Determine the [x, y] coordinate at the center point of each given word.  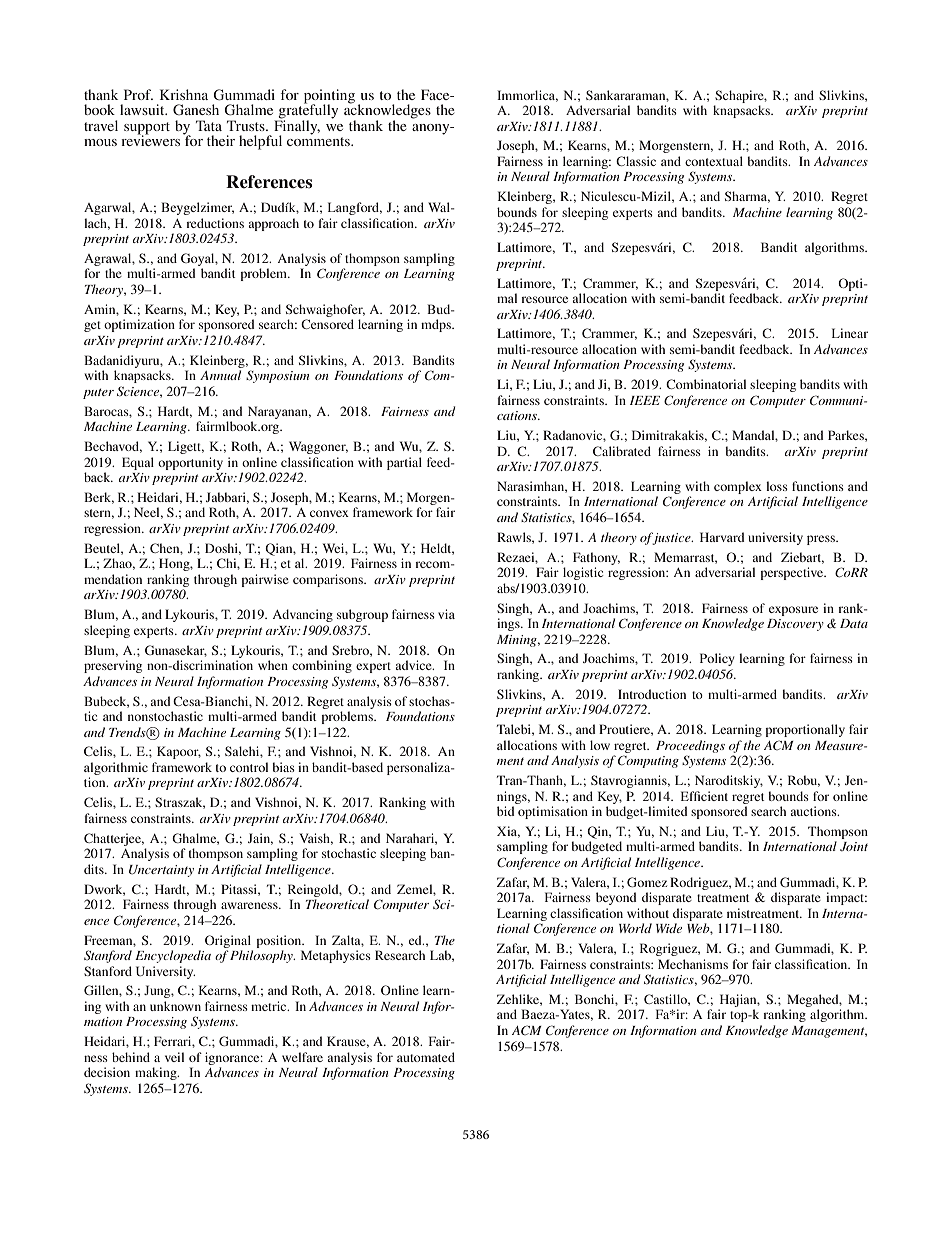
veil [174, 1057]
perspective [793, 573]
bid [505, 811]
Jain [260, 839]
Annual [220, 375]
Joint [854, 846]
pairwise [265, 580]
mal [507, 298]
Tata [209, 125]
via [446, 614]
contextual [714, 161]
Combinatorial [706, 384]
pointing [329, 97]
